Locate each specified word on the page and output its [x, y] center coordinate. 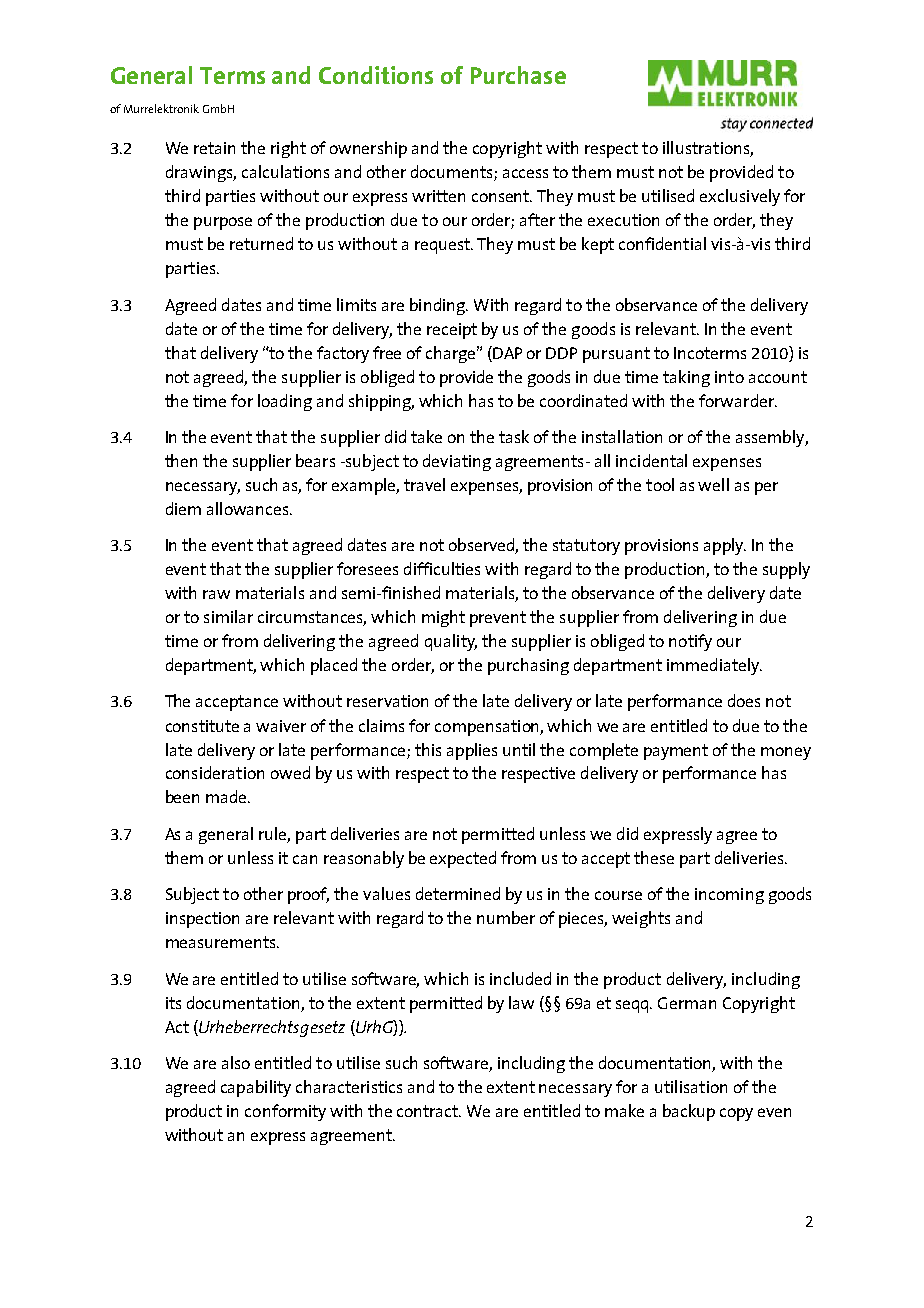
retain [214, 148]
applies [472, 751]
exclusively [740, 197]
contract [429, 1111]
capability [256, 1088]
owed [290, 772]
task [514, 436]
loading [285, 402]
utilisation [691, 1086]
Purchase [518, 75]
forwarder [737, 400]
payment [676, 752]
